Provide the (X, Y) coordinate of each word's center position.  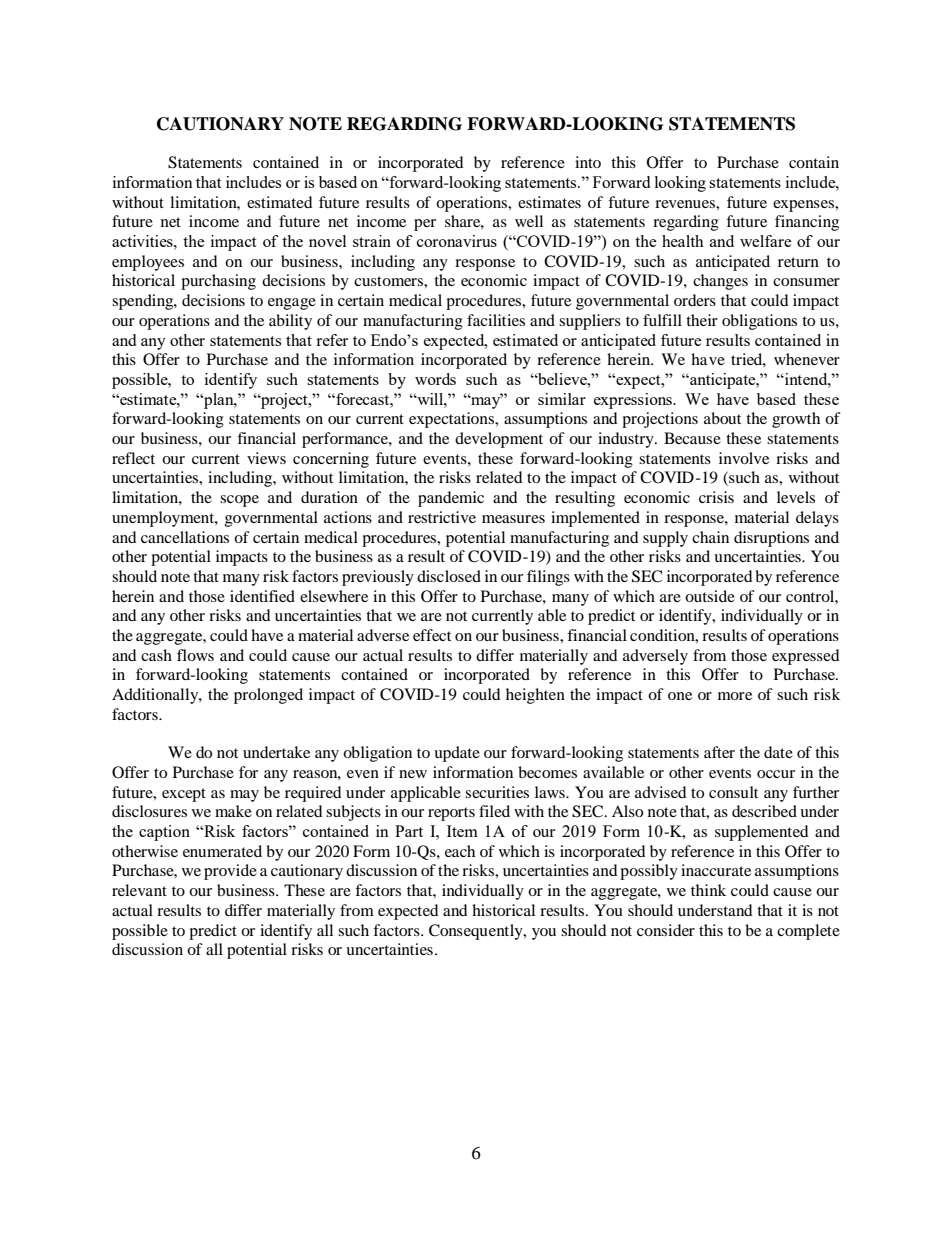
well (529, 221)
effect (432, 635)
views (266, 458)
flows (195, 655)
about (722, 418)
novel (327, 241)
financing (807, 223)
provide (230, 872)
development (499, 440)
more (735, 696)
